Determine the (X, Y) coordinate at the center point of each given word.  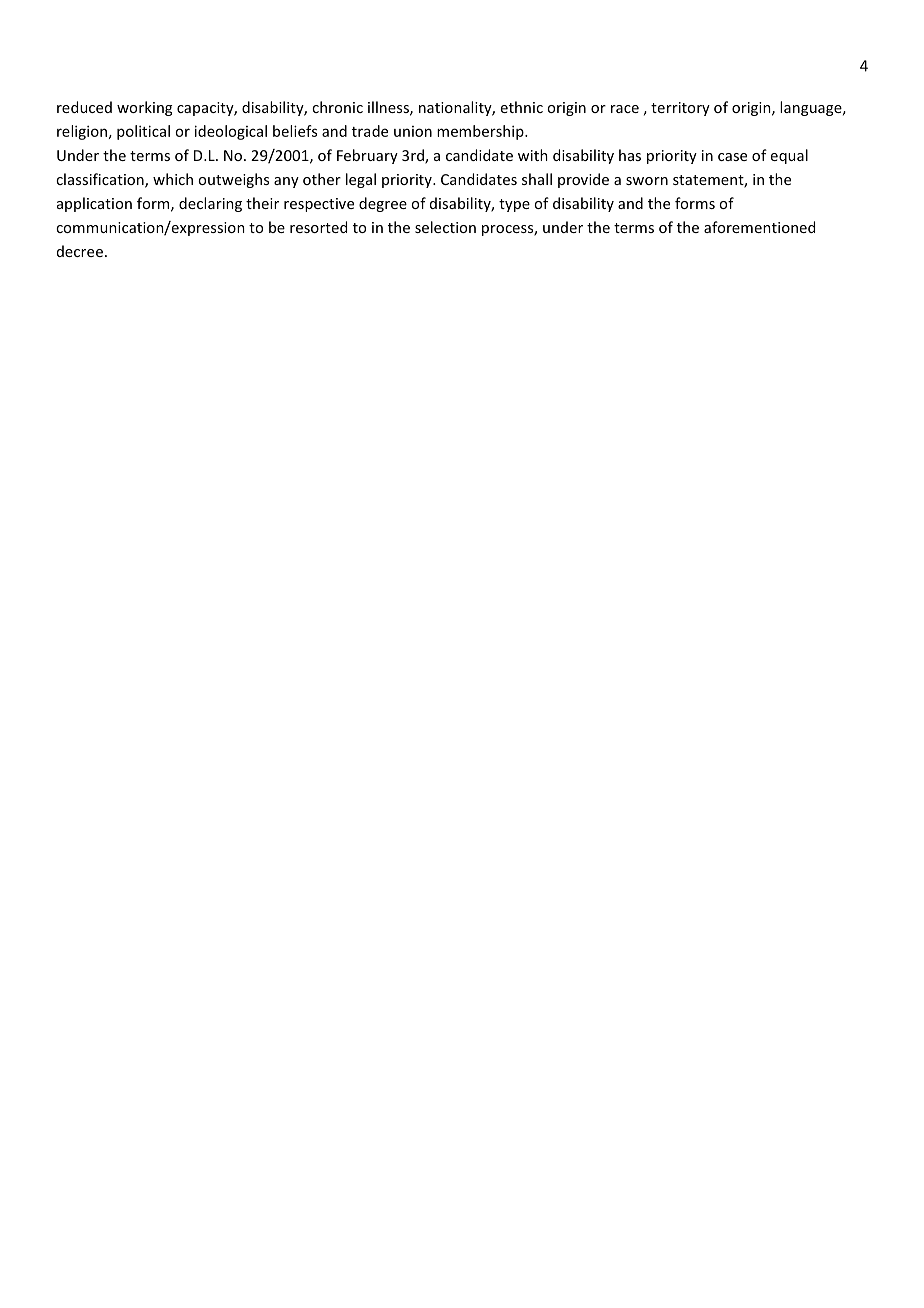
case (732, 157)
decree (80, 251)
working (144, 108)
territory (680, 109)
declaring (210, 204)
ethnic (522, 107)
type (514, 205)
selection (445, 227)
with (533, 155)
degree (383, 204)
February (367, 156)
